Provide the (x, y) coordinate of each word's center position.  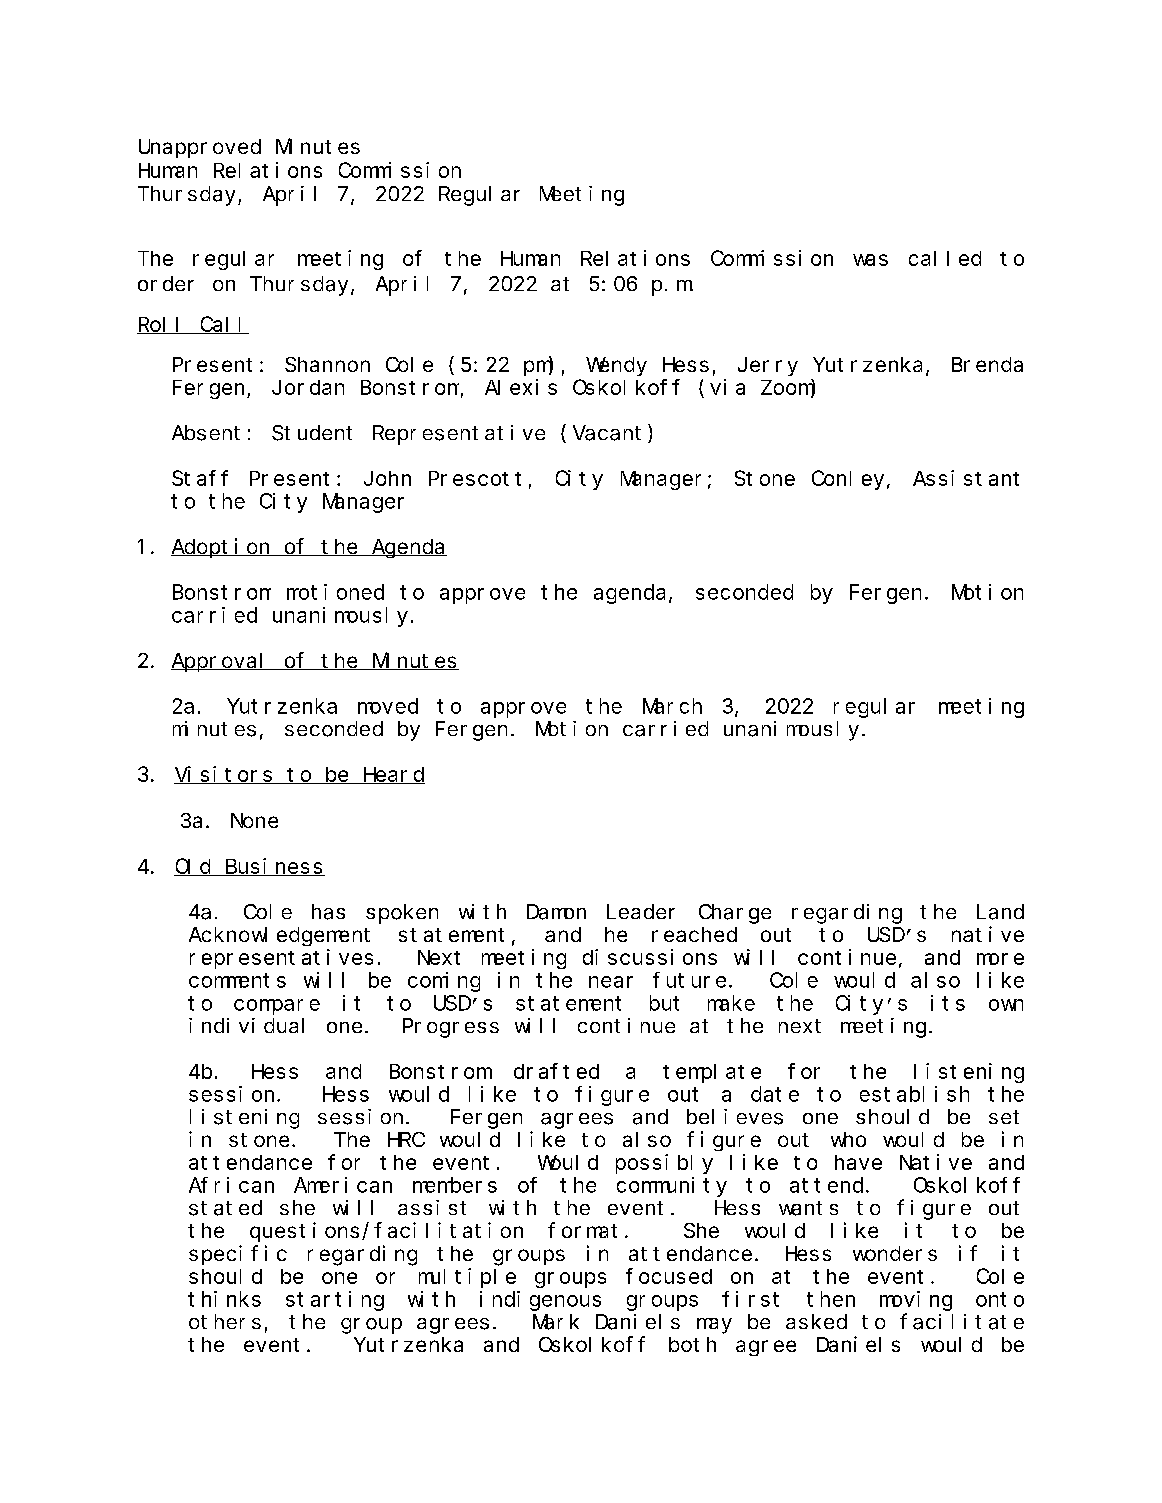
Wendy (616, 366)
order (166, 283)
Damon (556, 912)
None (254, 821)
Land (1000, 912)
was (870, 260)
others (225, 1321)
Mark (556, 1322)
